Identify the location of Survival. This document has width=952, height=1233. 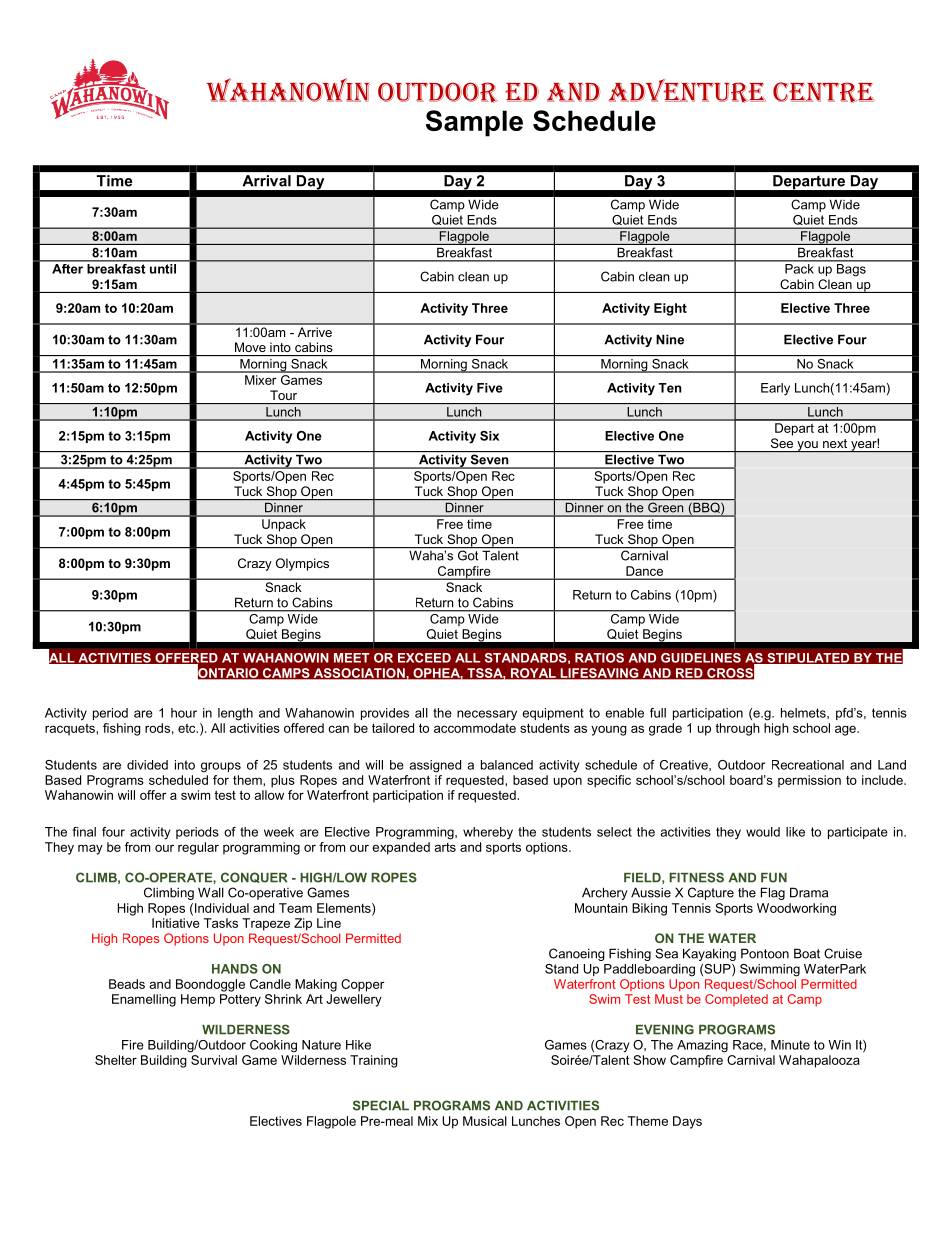
(213, 1058).
